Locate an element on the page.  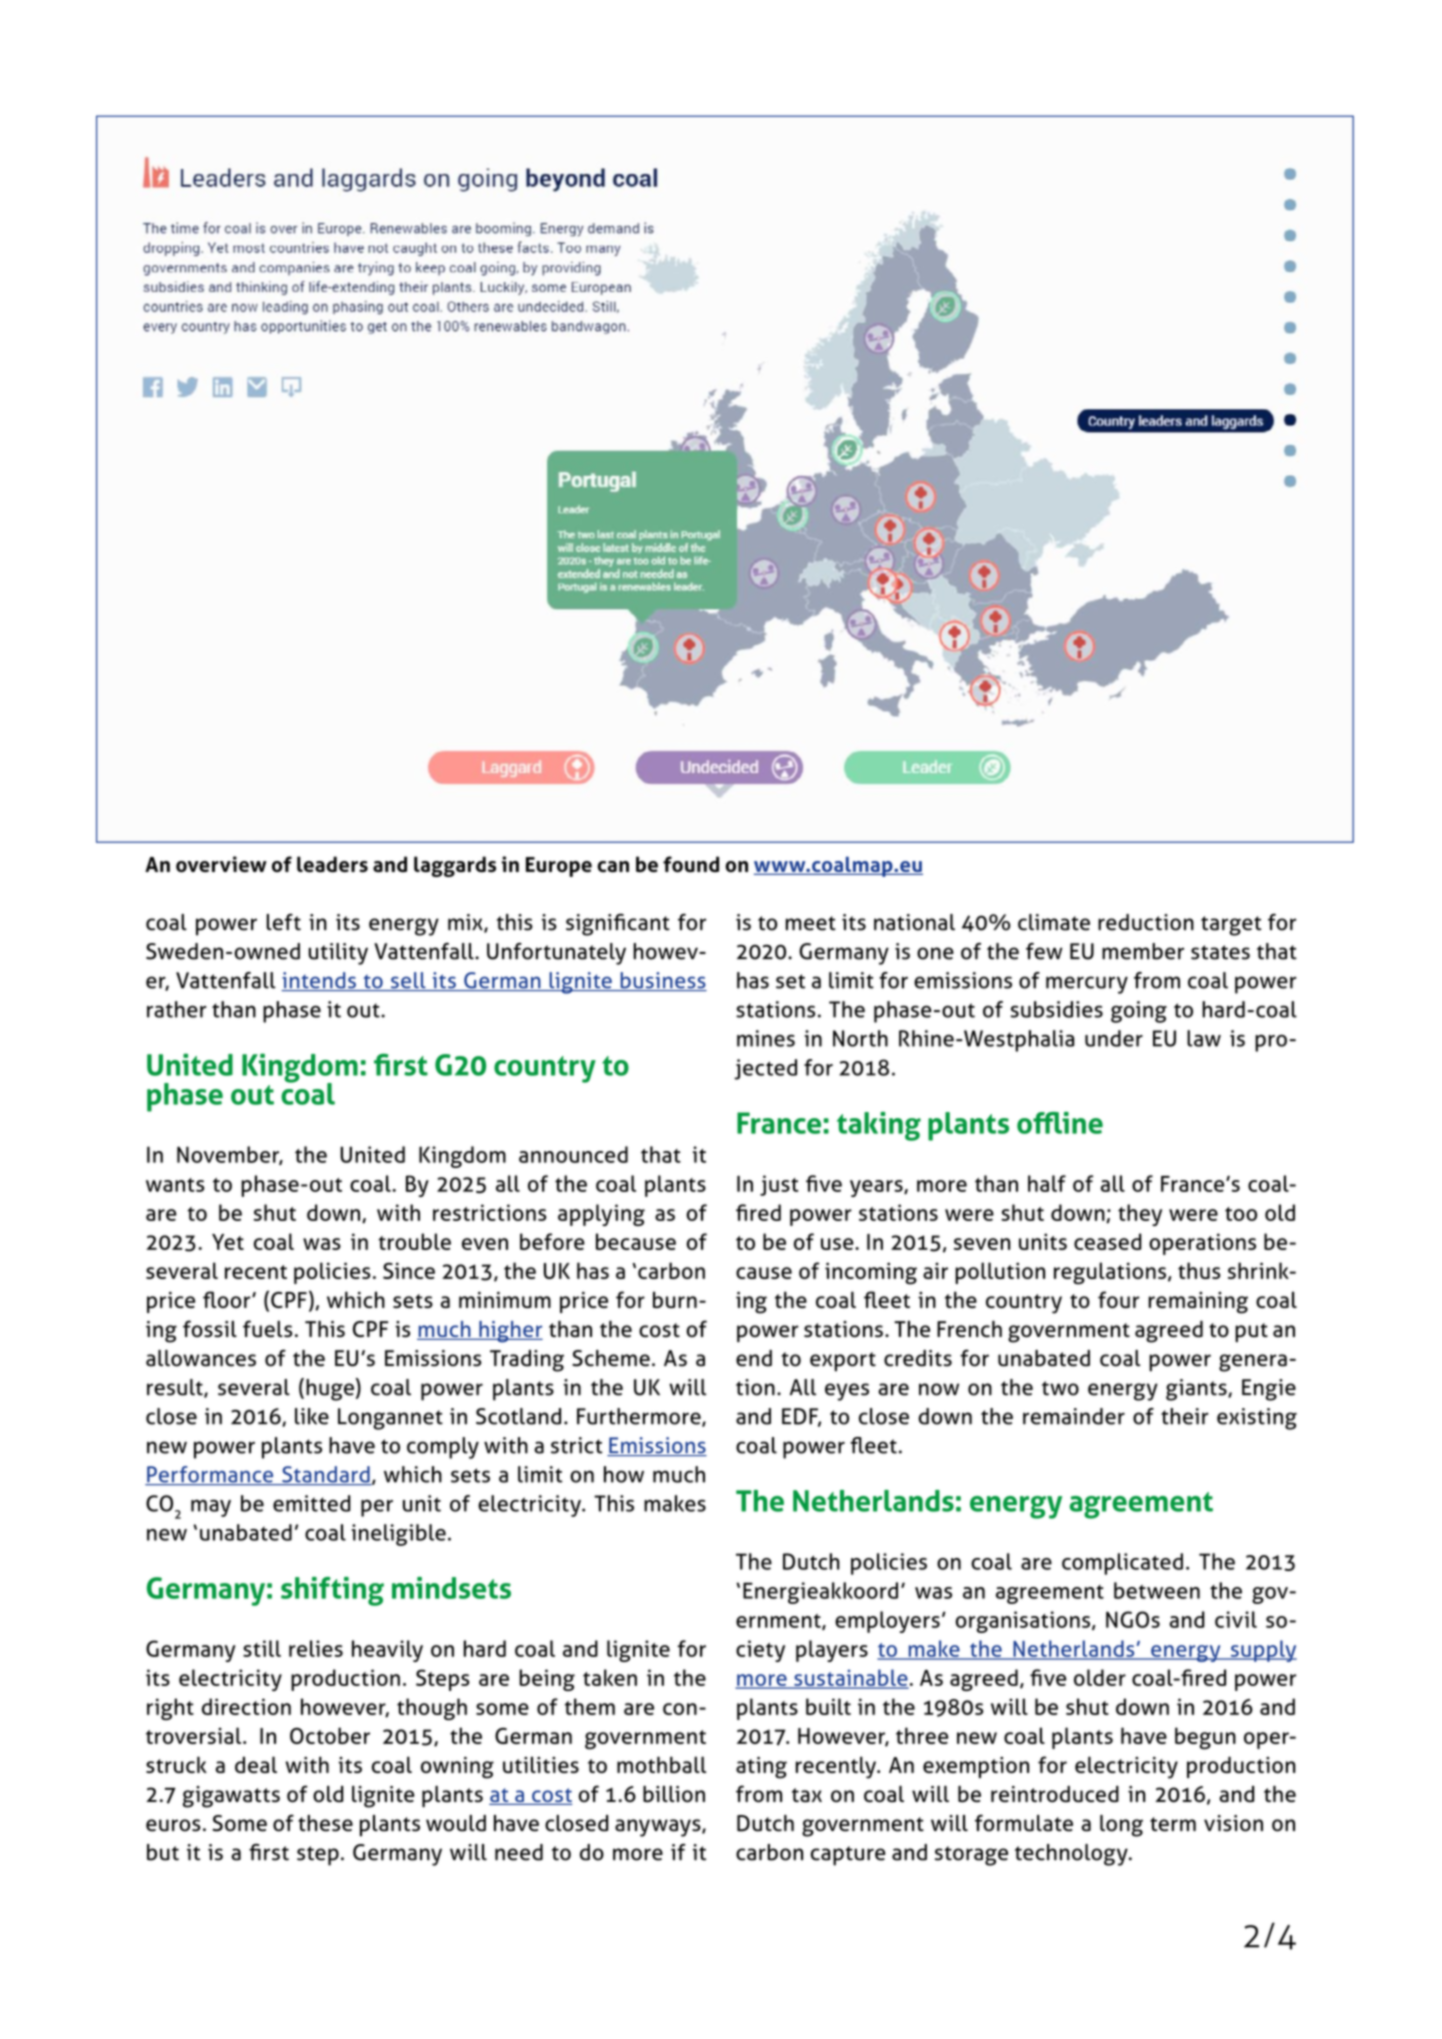
between is located at coordinates (1157, 1590).
